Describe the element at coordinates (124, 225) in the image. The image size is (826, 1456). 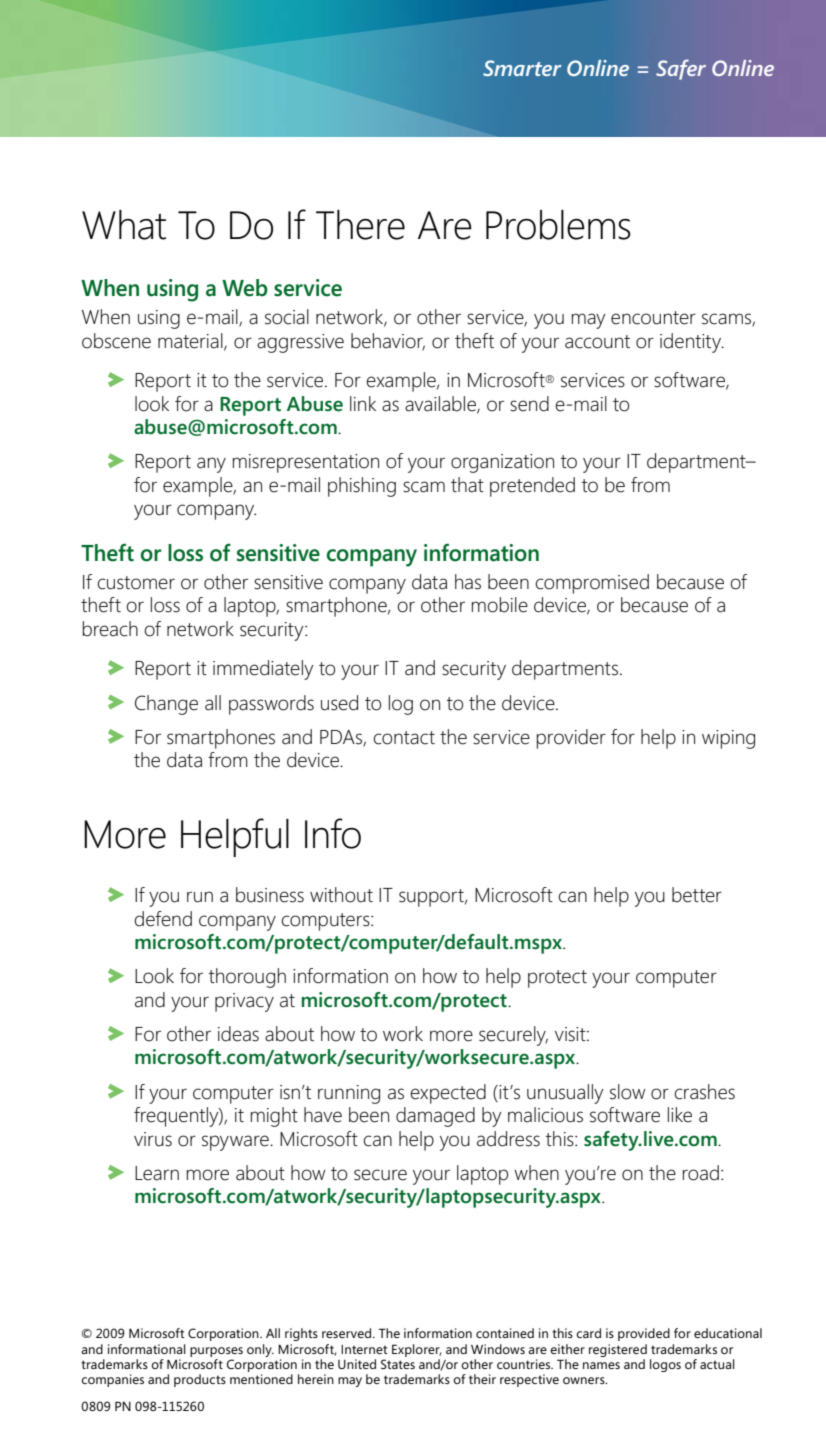
I see `What` at that location.
